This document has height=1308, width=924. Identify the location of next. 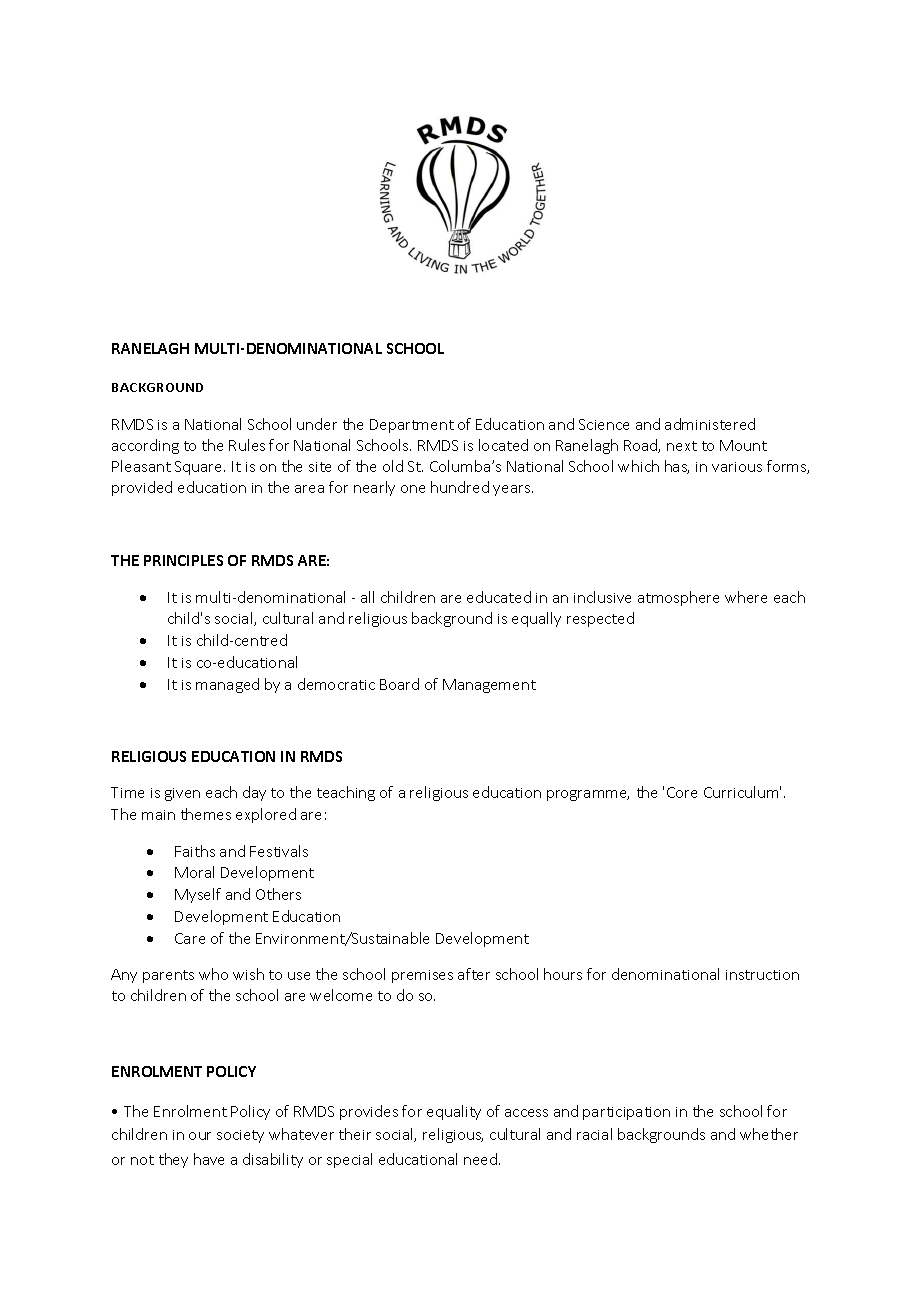
(682, 446).
